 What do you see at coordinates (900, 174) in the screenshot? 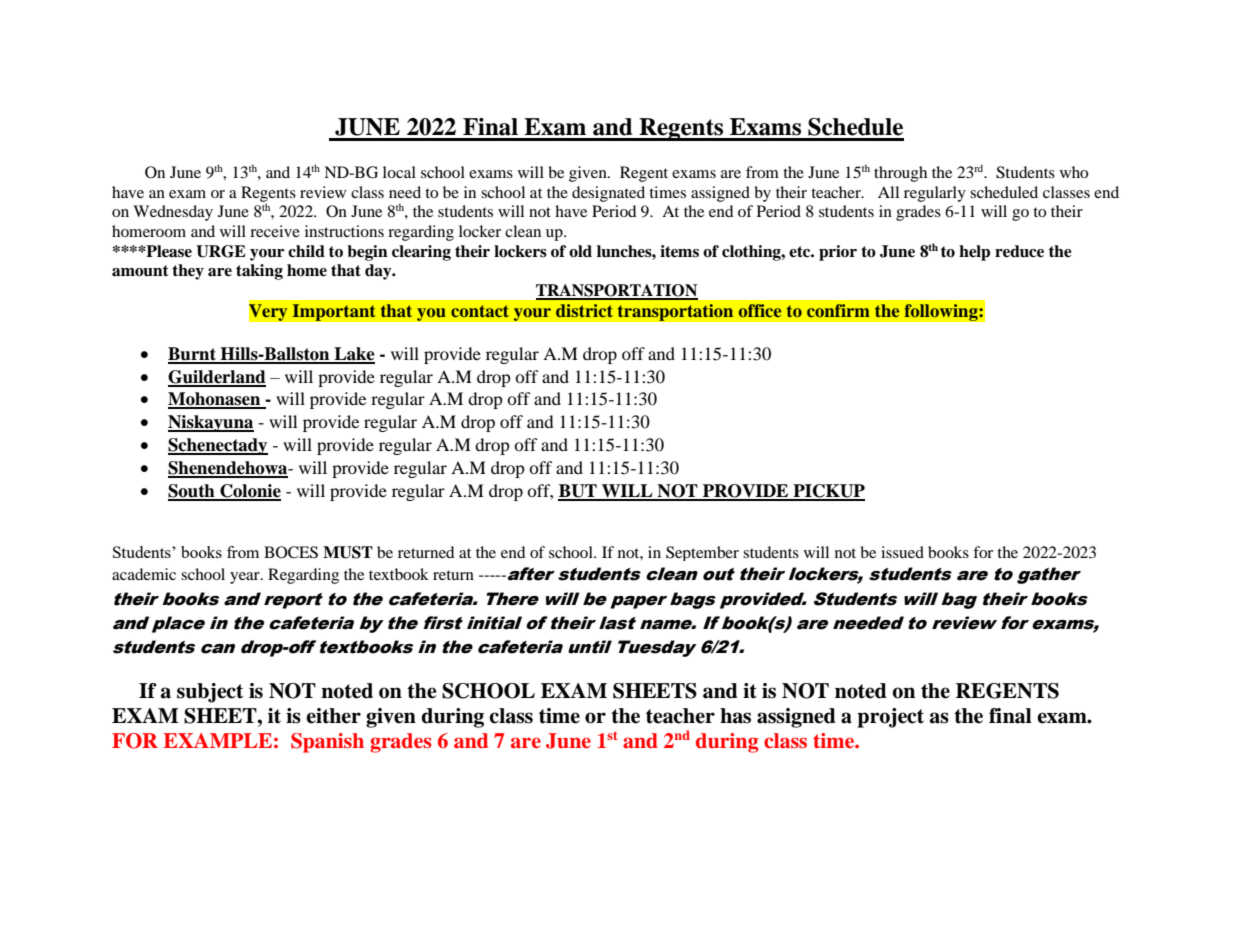
I see `through` at bounding box center [900, 174].
